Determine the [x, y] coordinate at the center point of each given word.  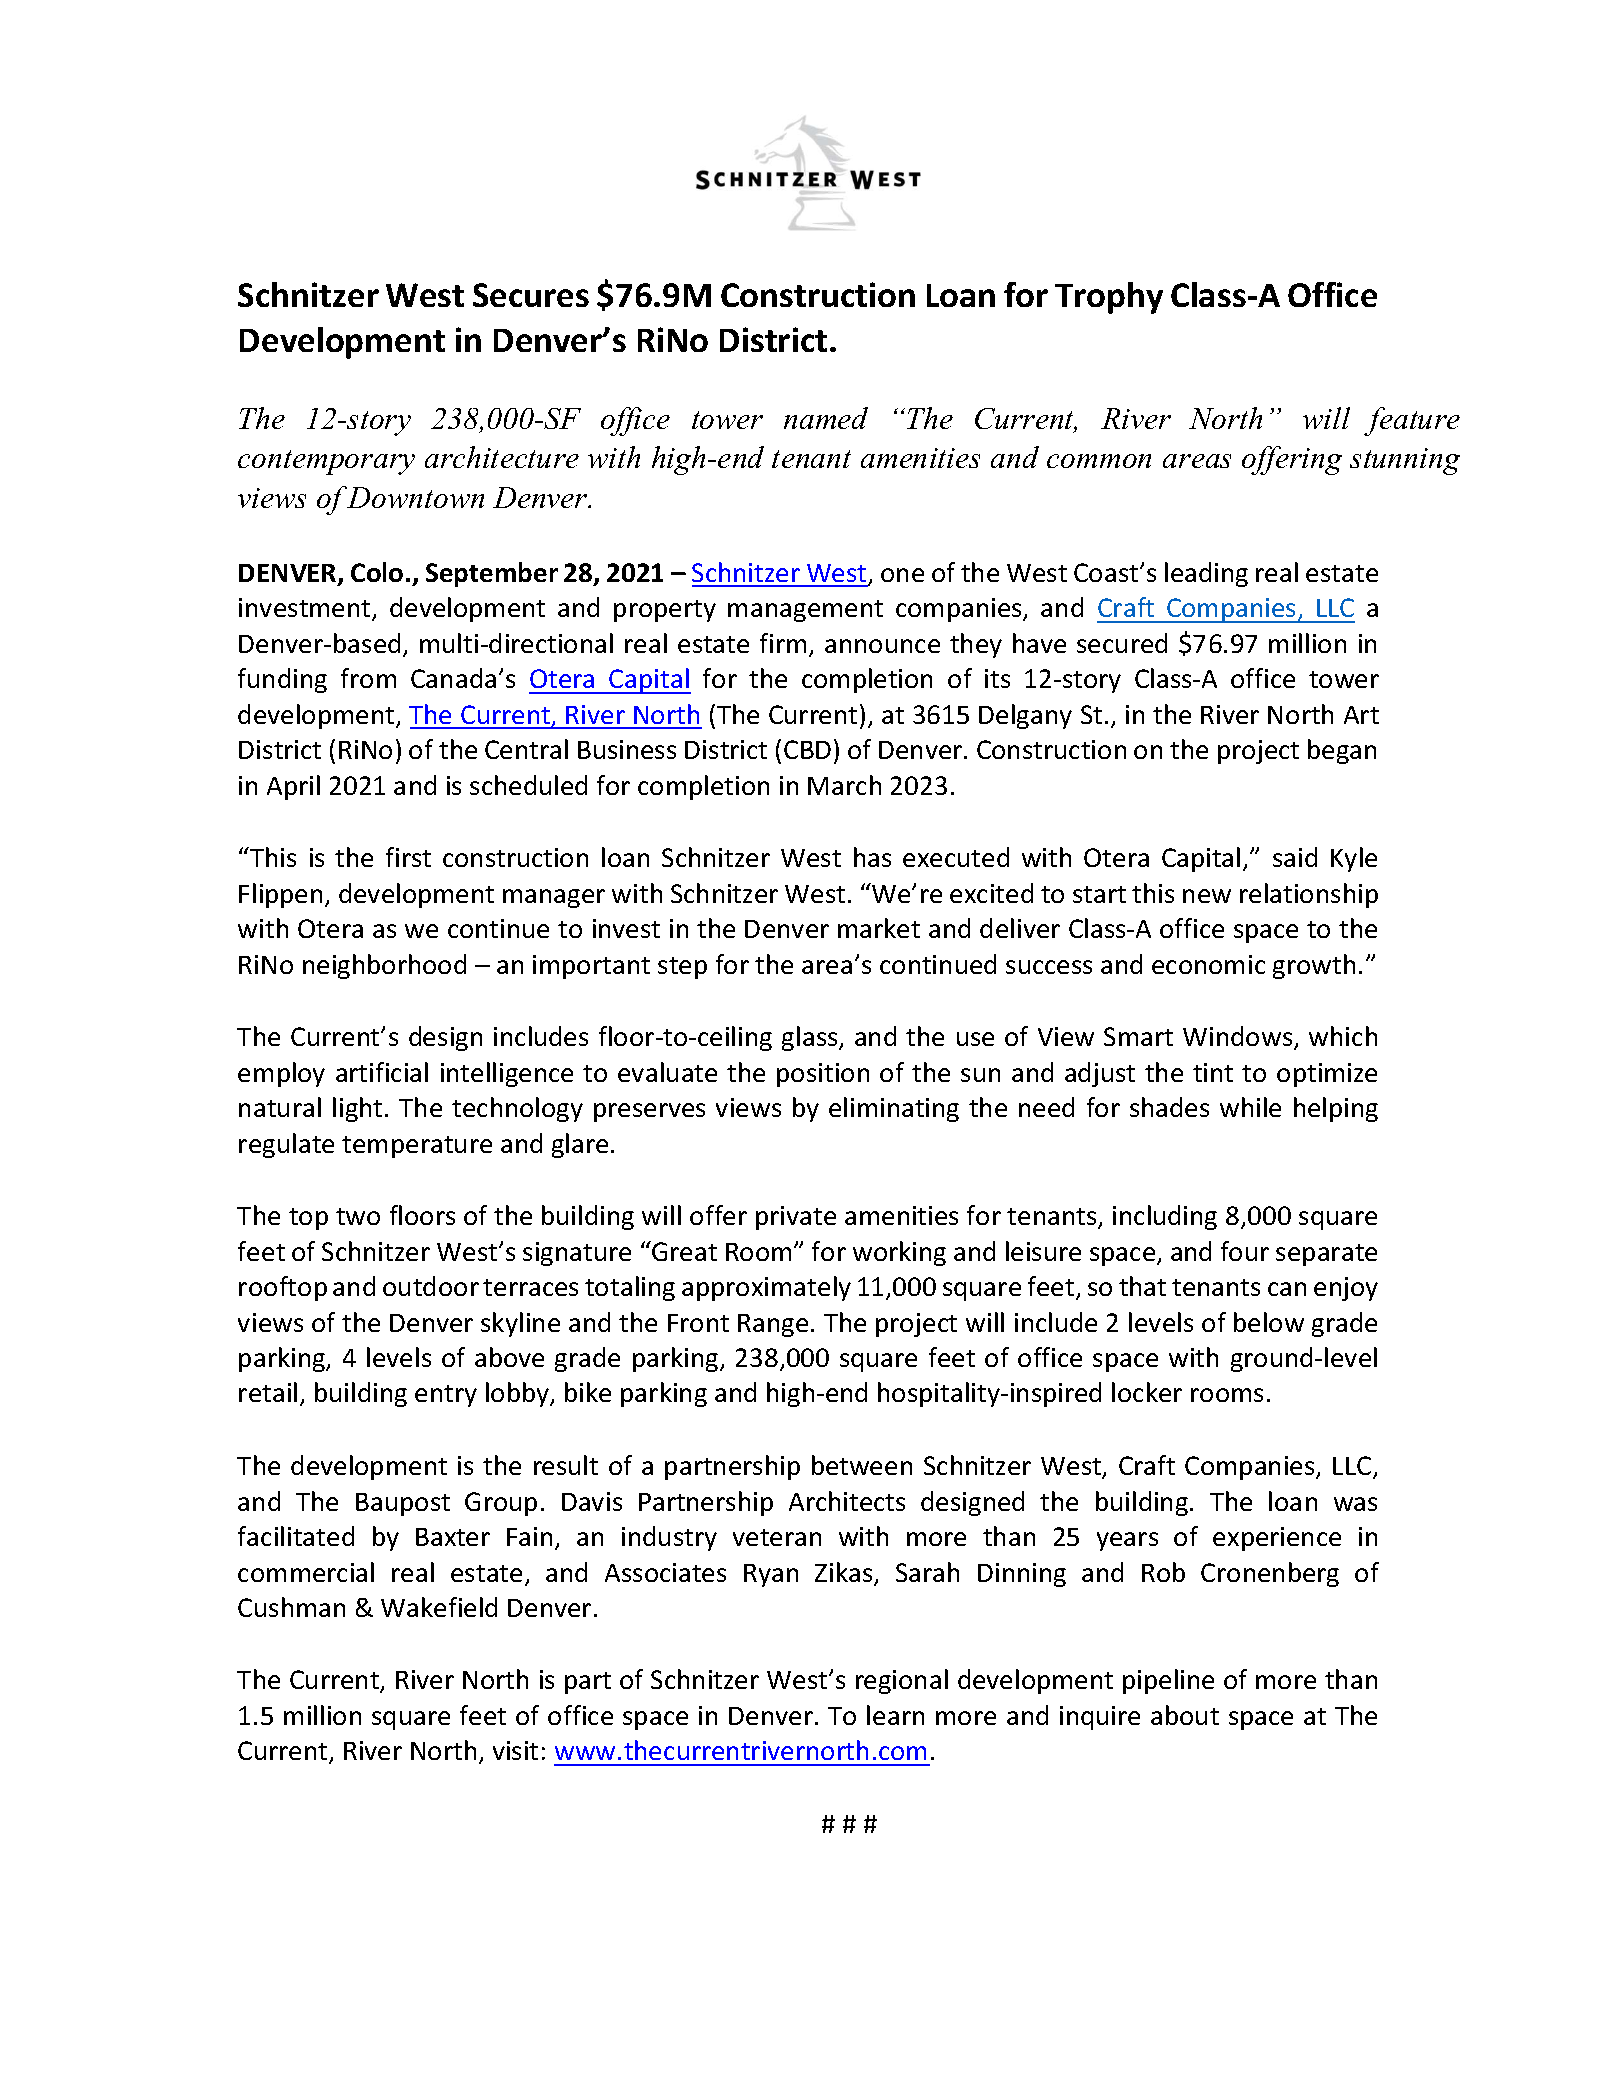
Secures [531, 295]
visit [515, 1750]
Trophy [1109, 298]
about [1185, 1715]
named [826, 418]
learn [895, 1715]
